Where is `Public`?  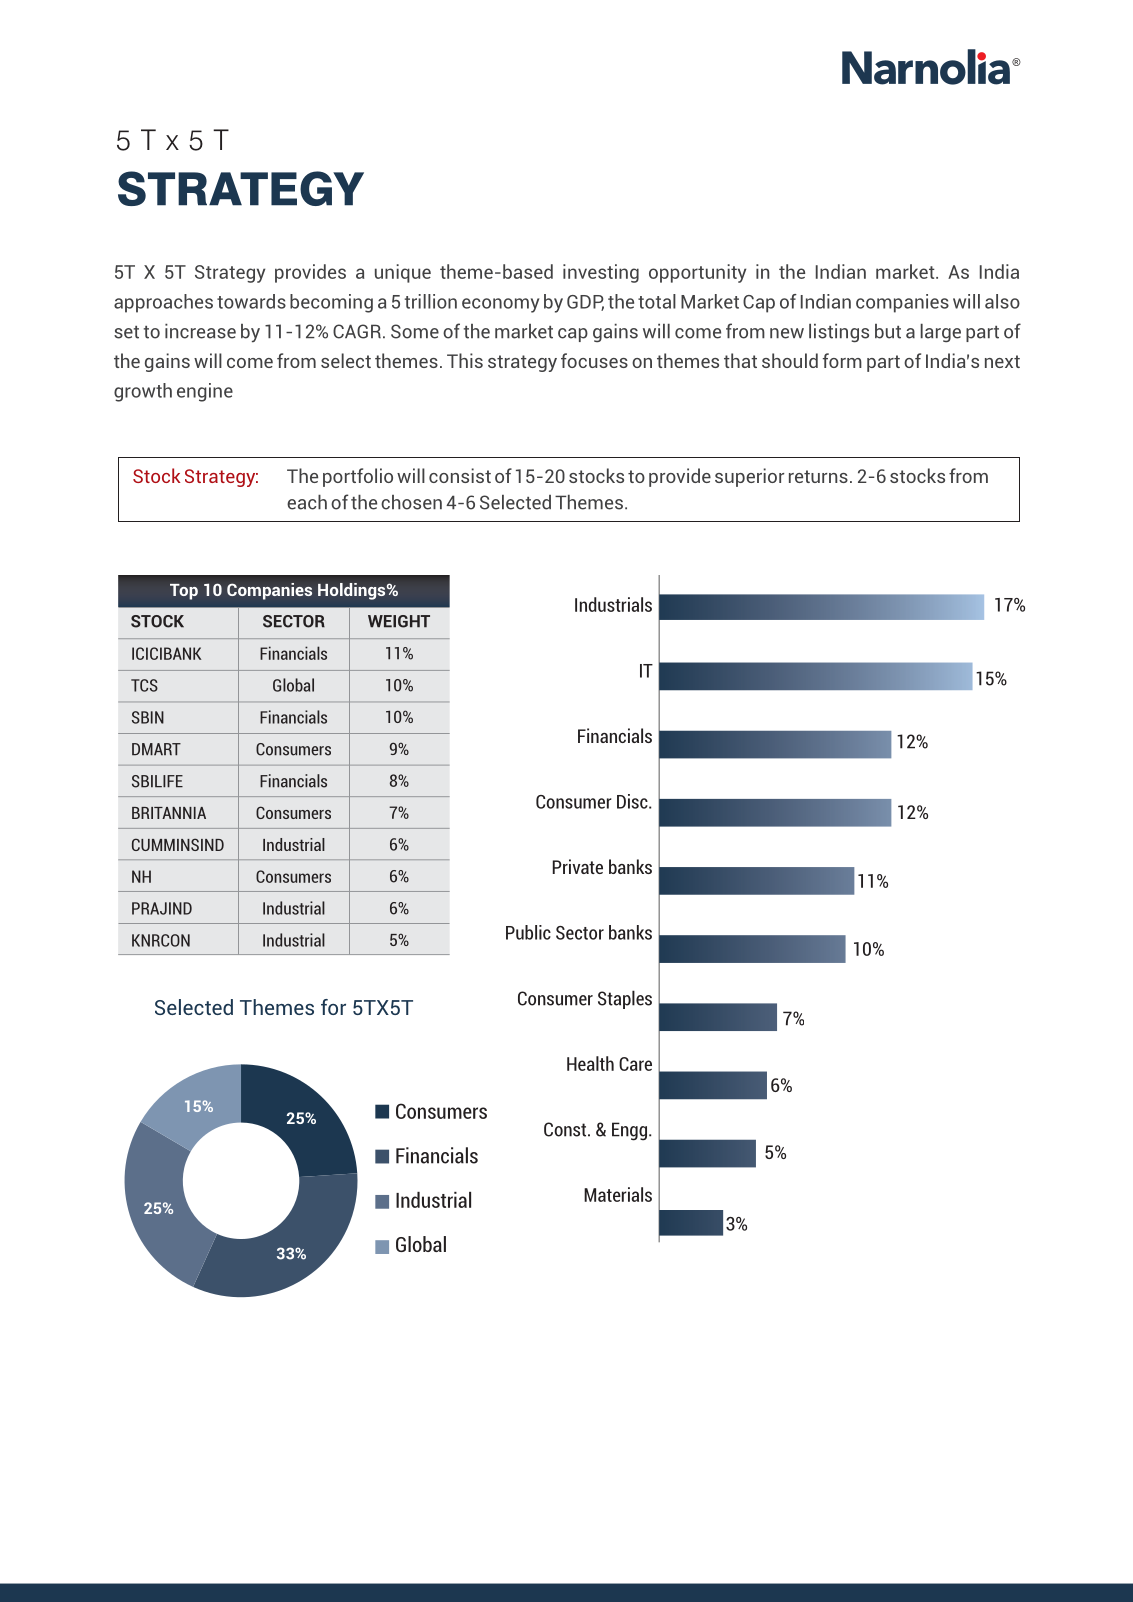 Public is located at coordinates (528, 932).
